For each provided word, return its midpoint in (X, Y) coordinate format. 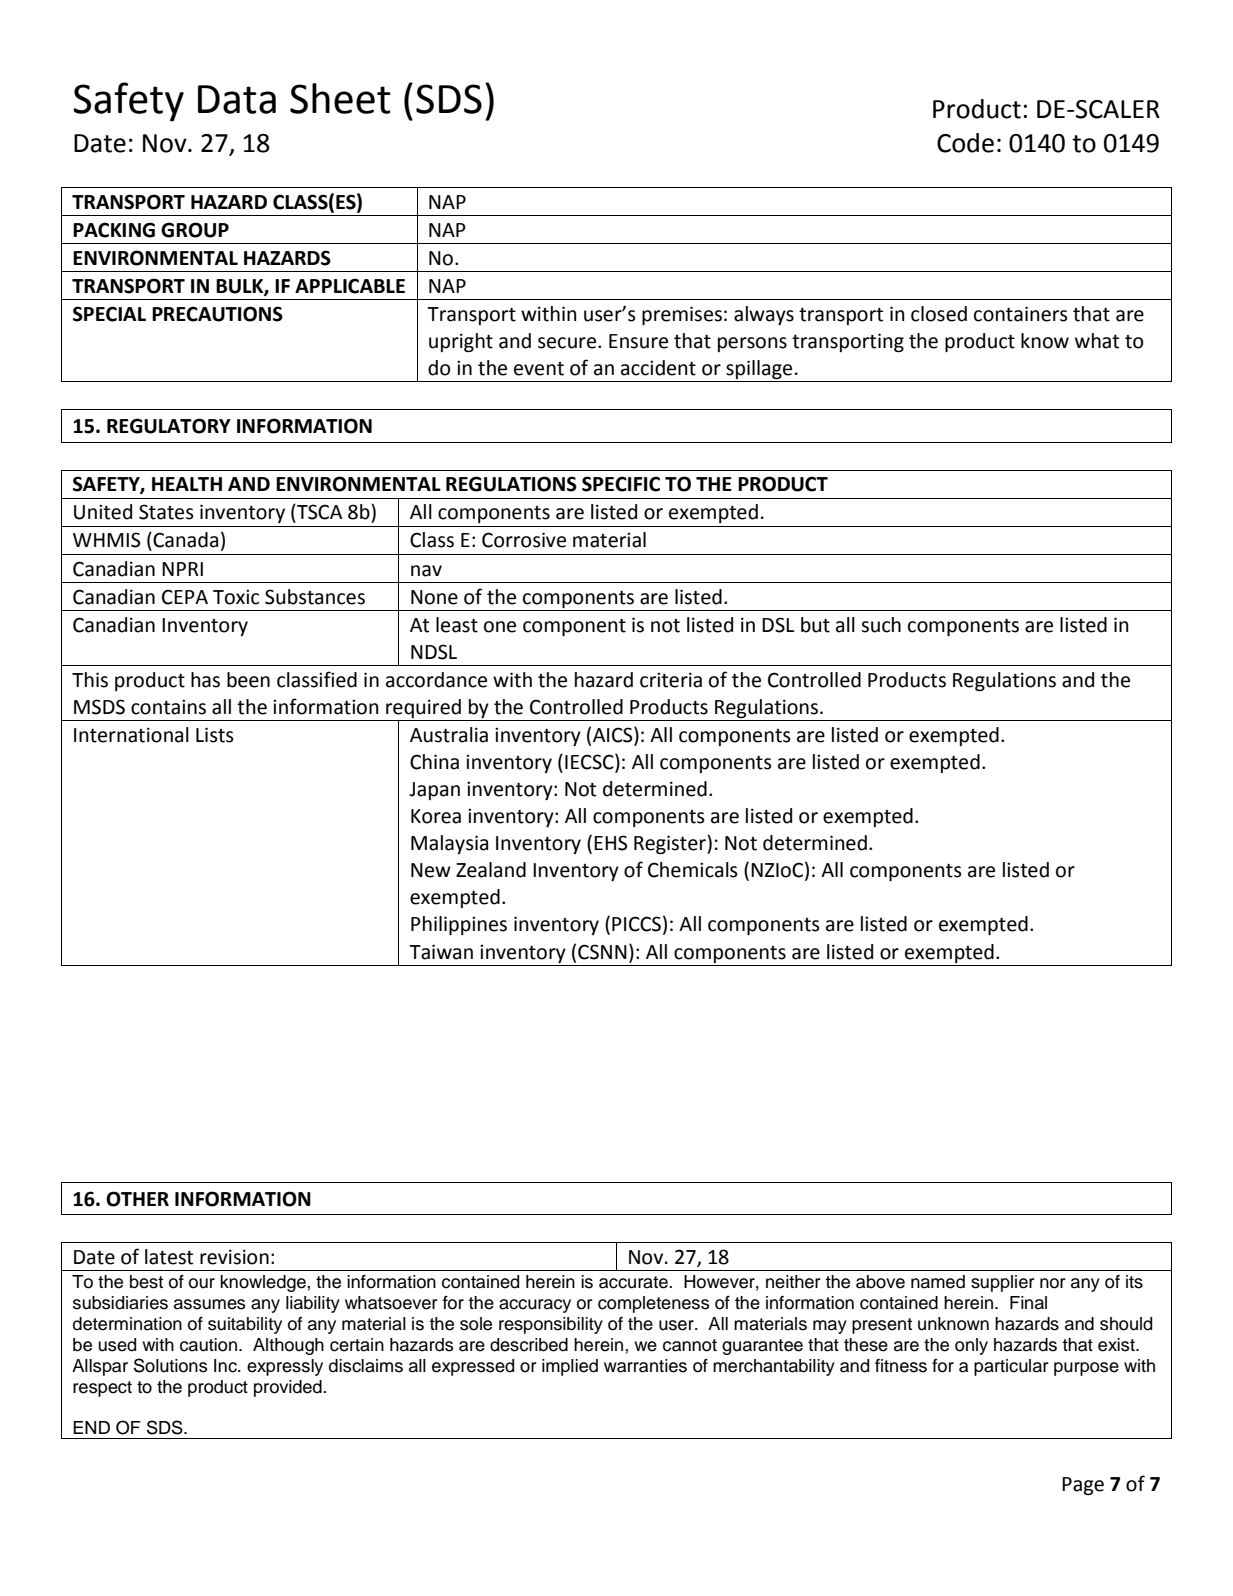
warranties (645, 1366)
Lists (215, 735)
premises (682, 315)
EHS (610, 843)
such (881, 625)
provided (289, 1388)
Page (1083, 1486)
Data (237, 99)
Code (965, 143)
